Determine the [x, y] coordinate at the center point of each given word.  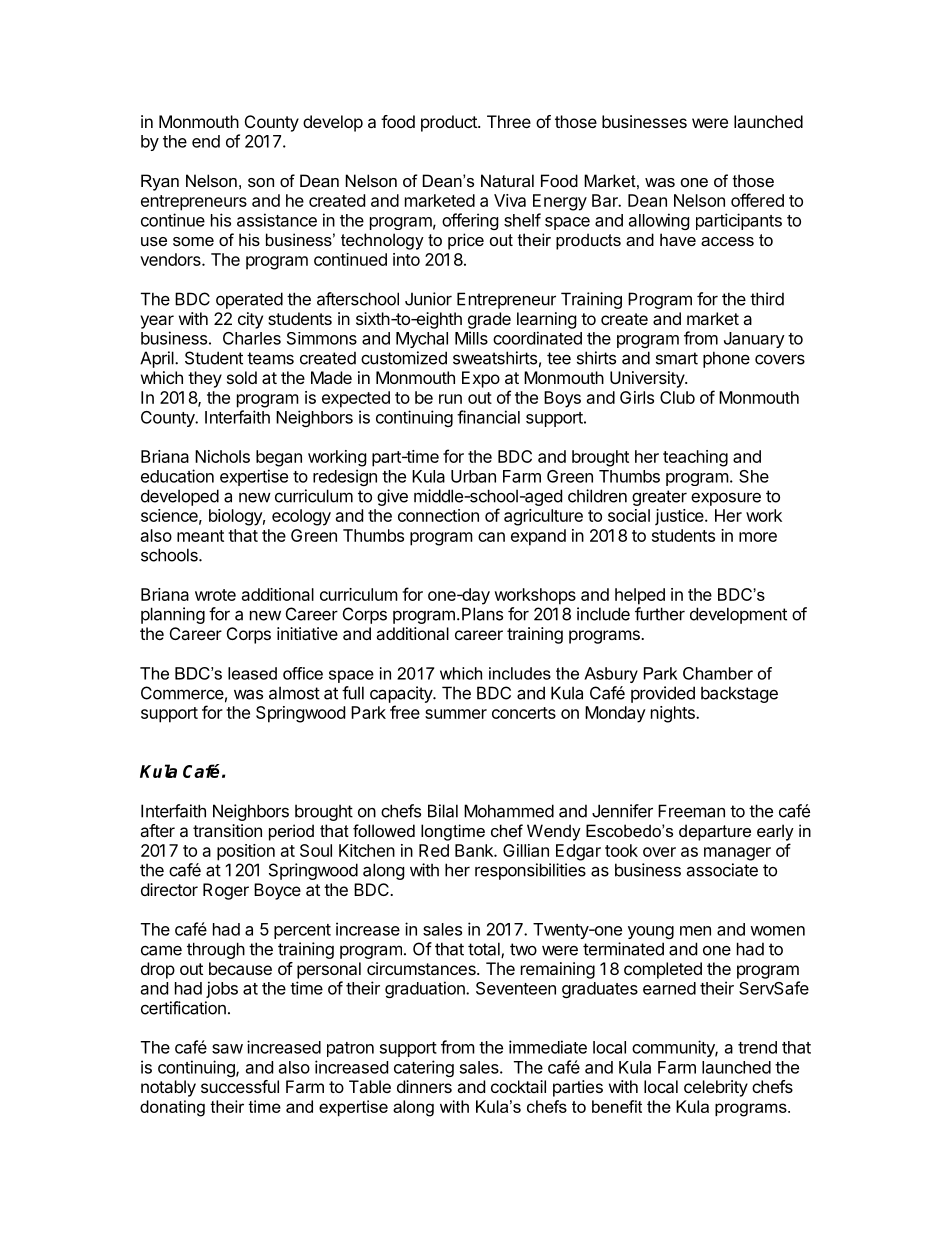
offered [757, 200]
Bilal [443, 811]
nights [674, 714]
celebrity [716, 1088]
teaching [695, 458]
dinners [424, 1086]
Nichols [222, 456]
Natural [507, 180]
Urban [473, 476]
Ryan [160, 182]
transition [227, 830]
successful [240, 1086]
